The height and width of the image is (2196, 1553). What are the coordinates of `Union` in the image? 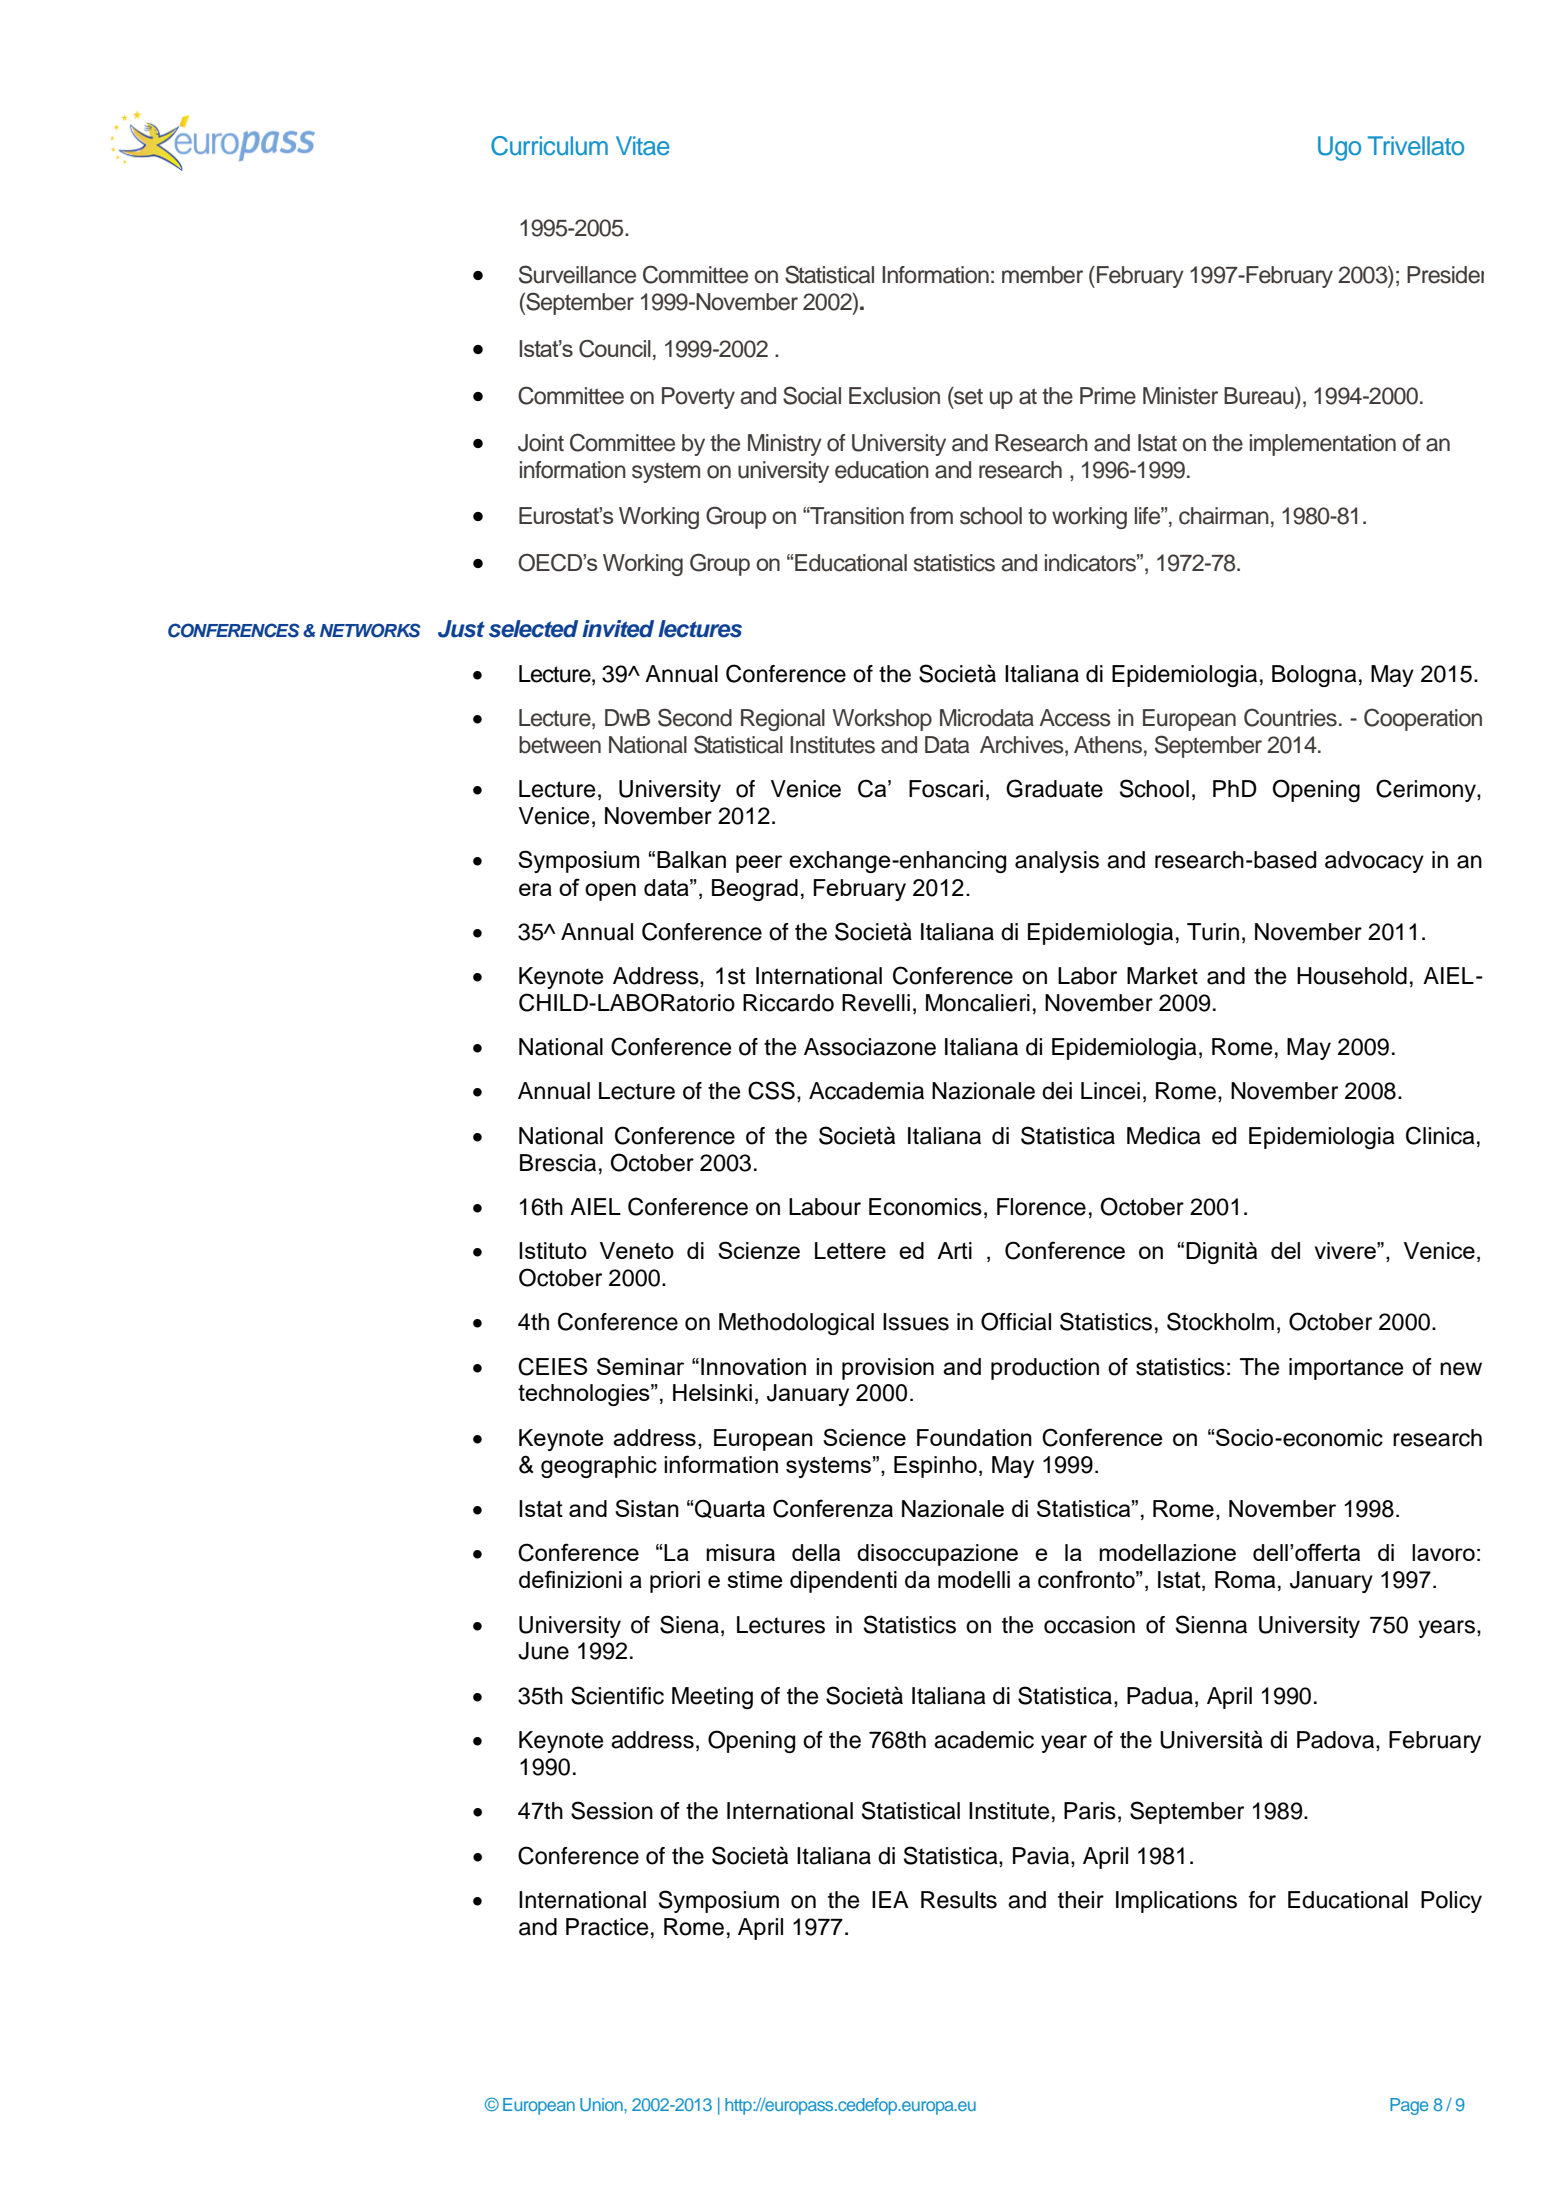 It's located at (602, 2104).
